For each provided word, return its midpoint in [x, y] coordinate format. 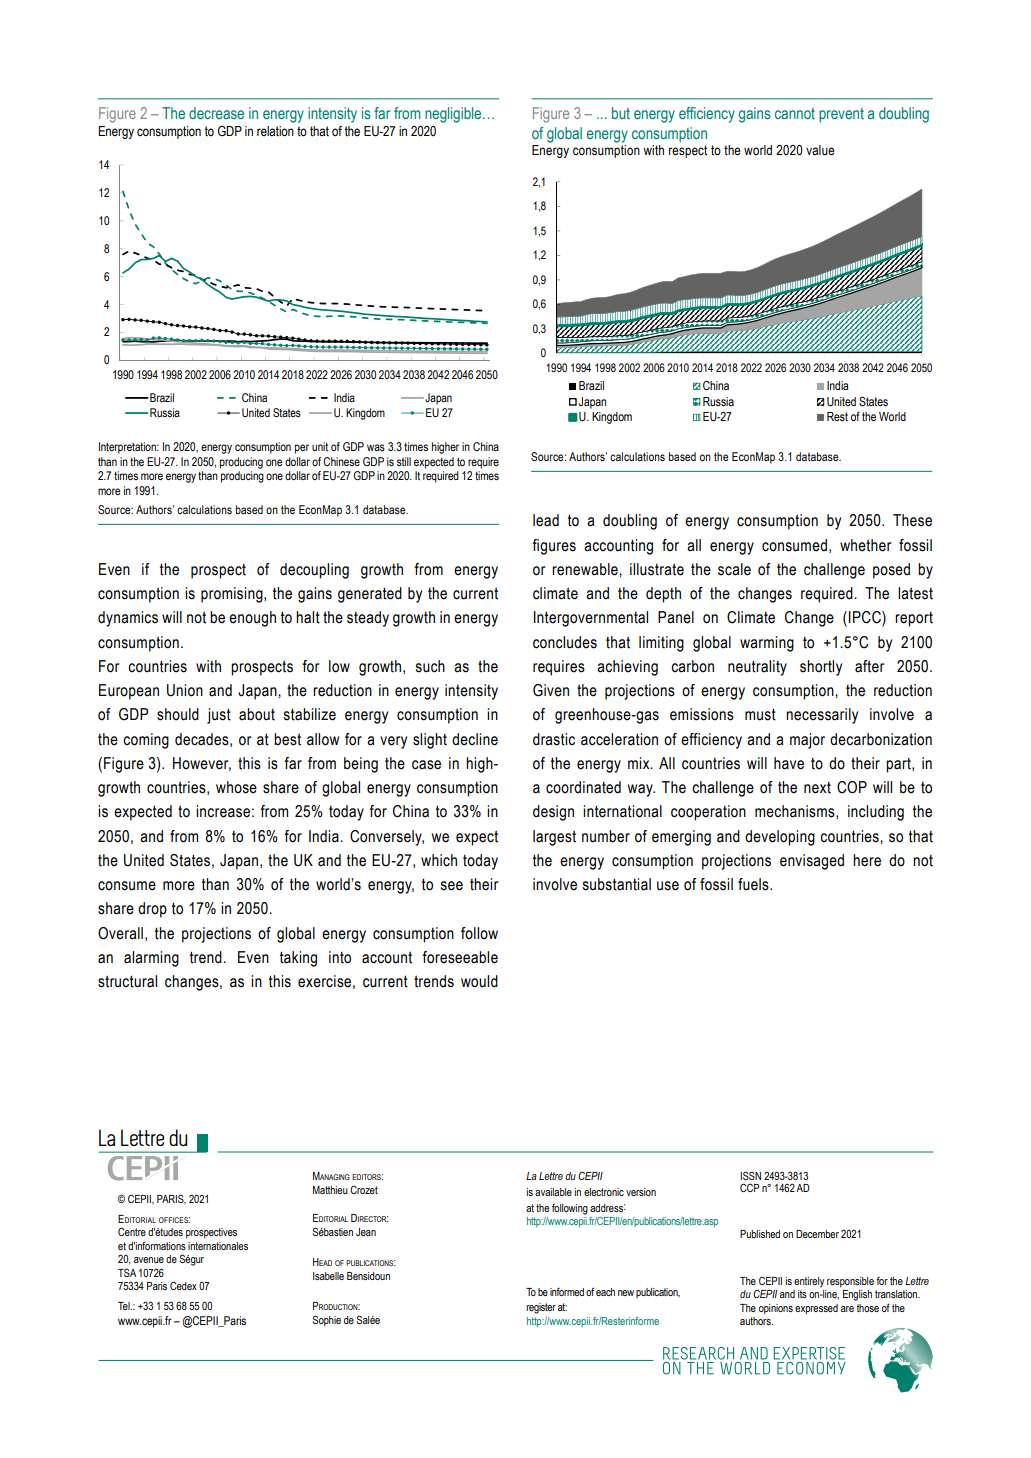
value [820, 150]
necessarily [822, 716]
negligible [454, 115]
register [541, 1308]
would [479, 981]
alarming [151, 959]
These [912, 520]
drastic [554, 739]
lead [546, 520]
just [219, 716]
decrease [216, 113]
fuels [754, 884]
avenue [149, 1260]
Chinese [341, 461]
